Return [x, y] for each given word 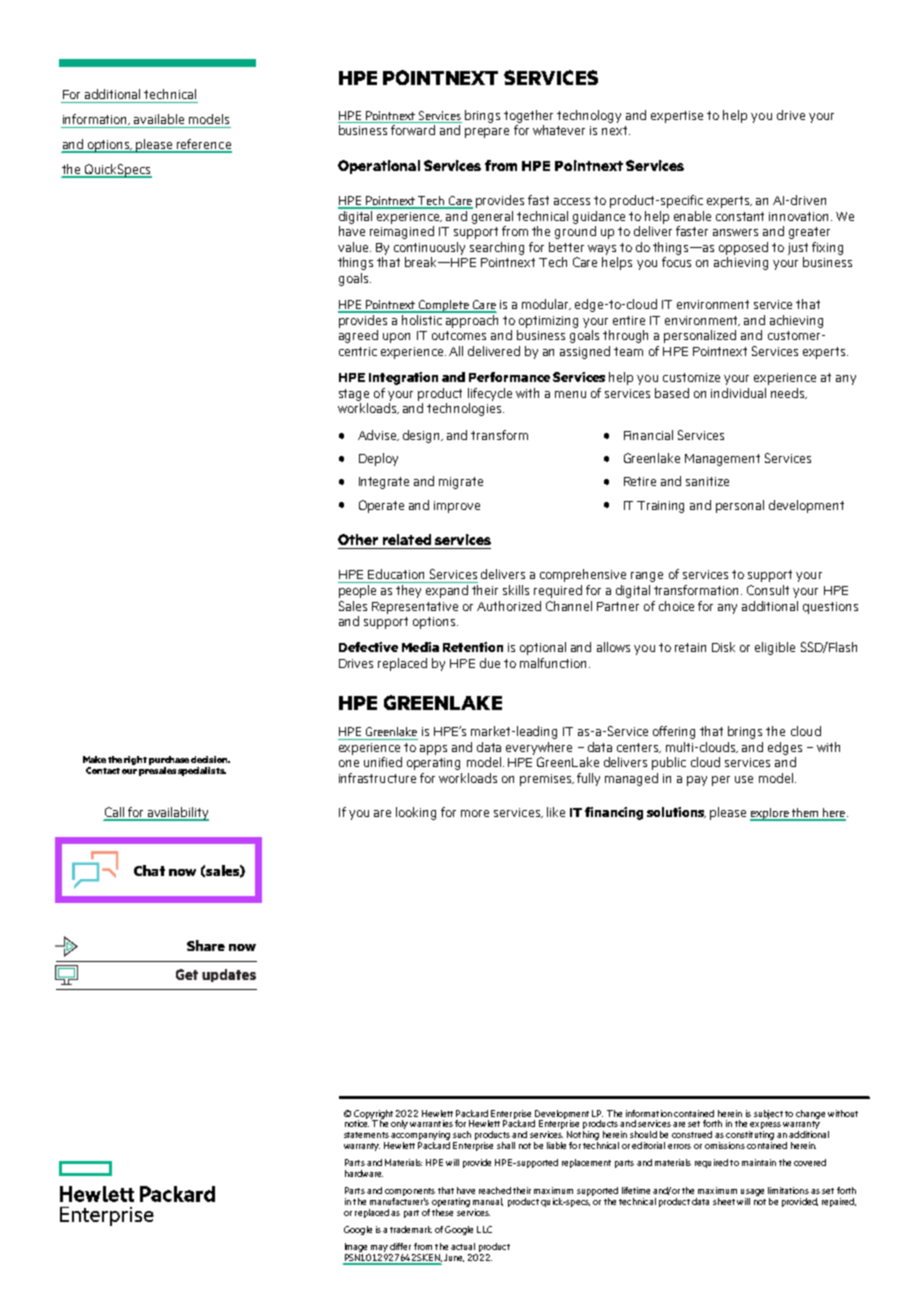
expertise [677, 117]
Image [357, 1249]
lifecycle [490, 394]
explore [770, 814]
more [475, 813]
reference [203, 145]
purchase [169, 760]
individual [738, 393]
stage [354, 395]
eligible [775, 648]
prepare [487, 133]
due [490, 663]
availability [177, 814]
